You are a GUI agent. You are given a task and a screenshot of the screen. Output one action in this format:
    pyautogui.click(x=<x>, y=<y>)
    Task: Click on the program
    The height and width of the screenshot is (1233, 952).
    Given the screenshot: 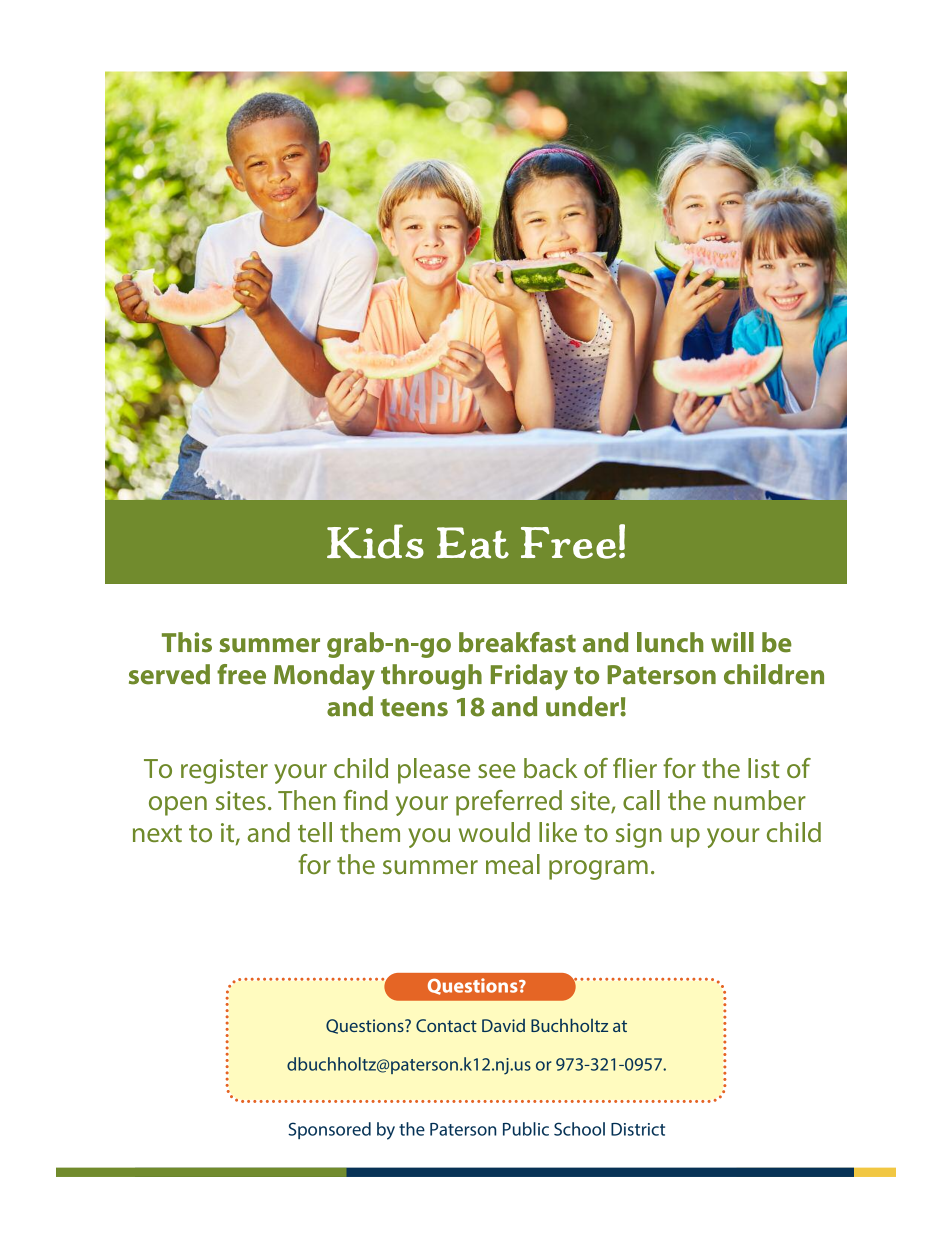 What is the action you would take?
    pyautogui.click(x=598, y=870)
